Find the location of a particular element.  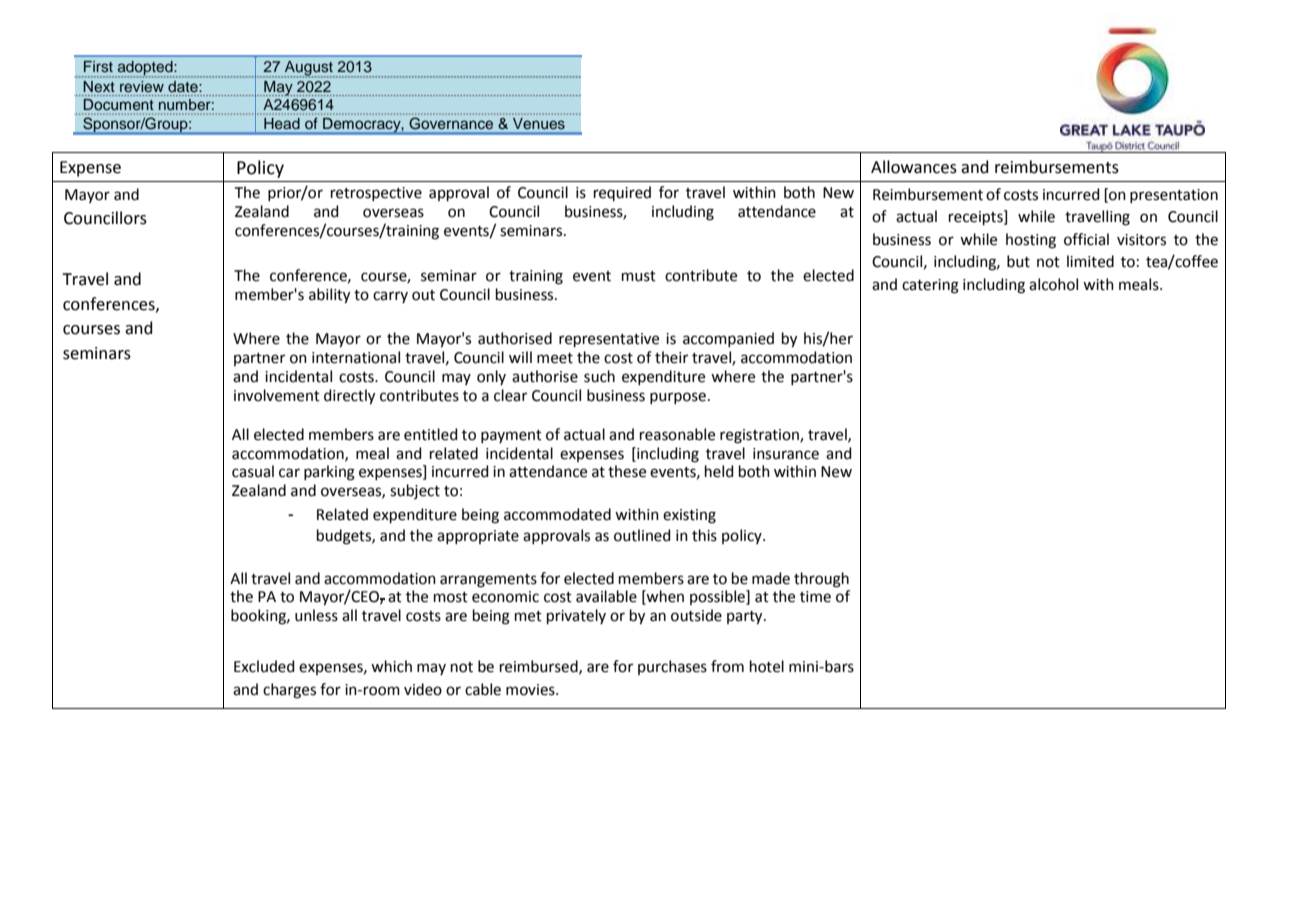

purchases is located at coordinates (672, 667).
